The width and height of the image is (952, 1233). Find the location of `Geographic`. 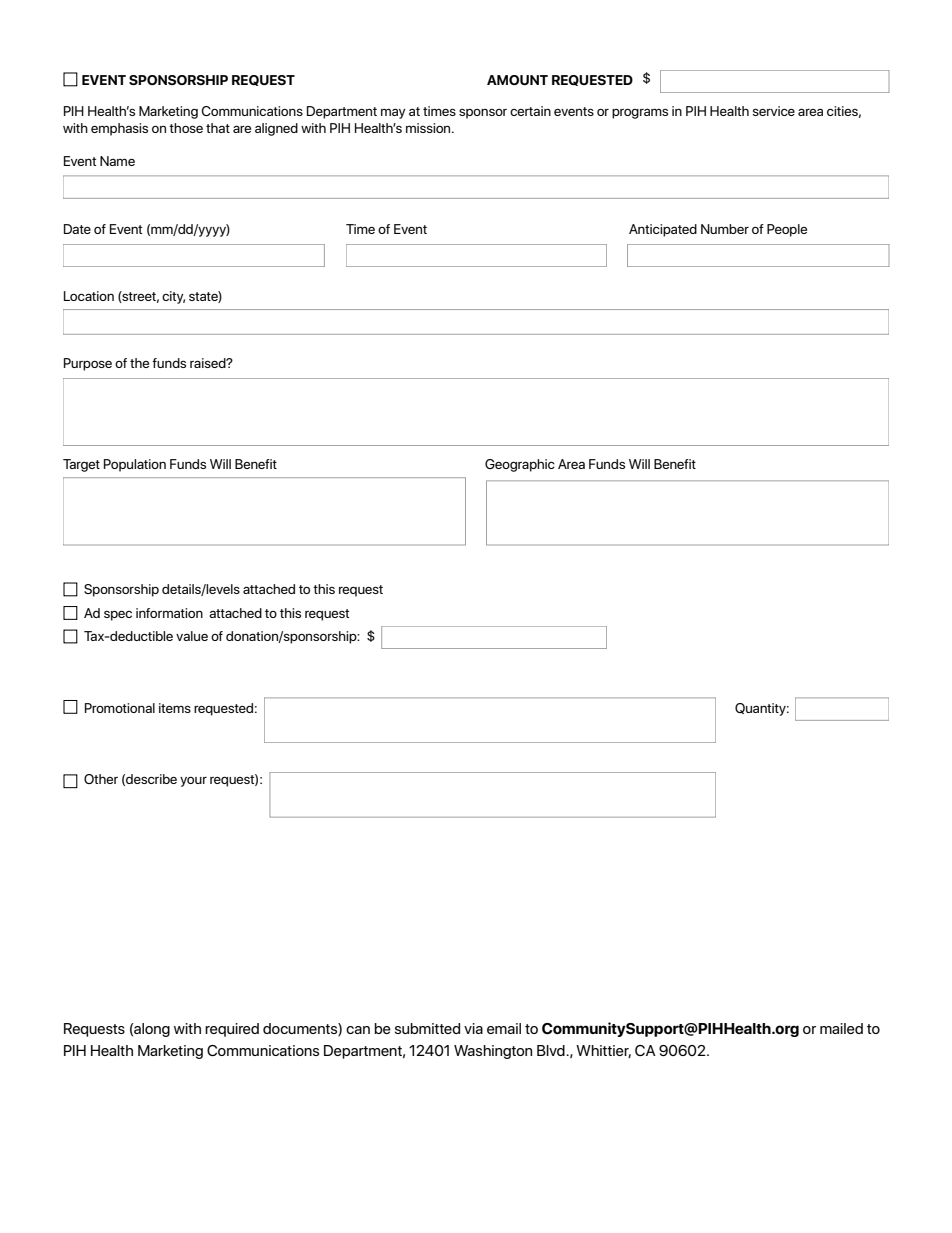

Geographic is located at coordinates (520, 465).
